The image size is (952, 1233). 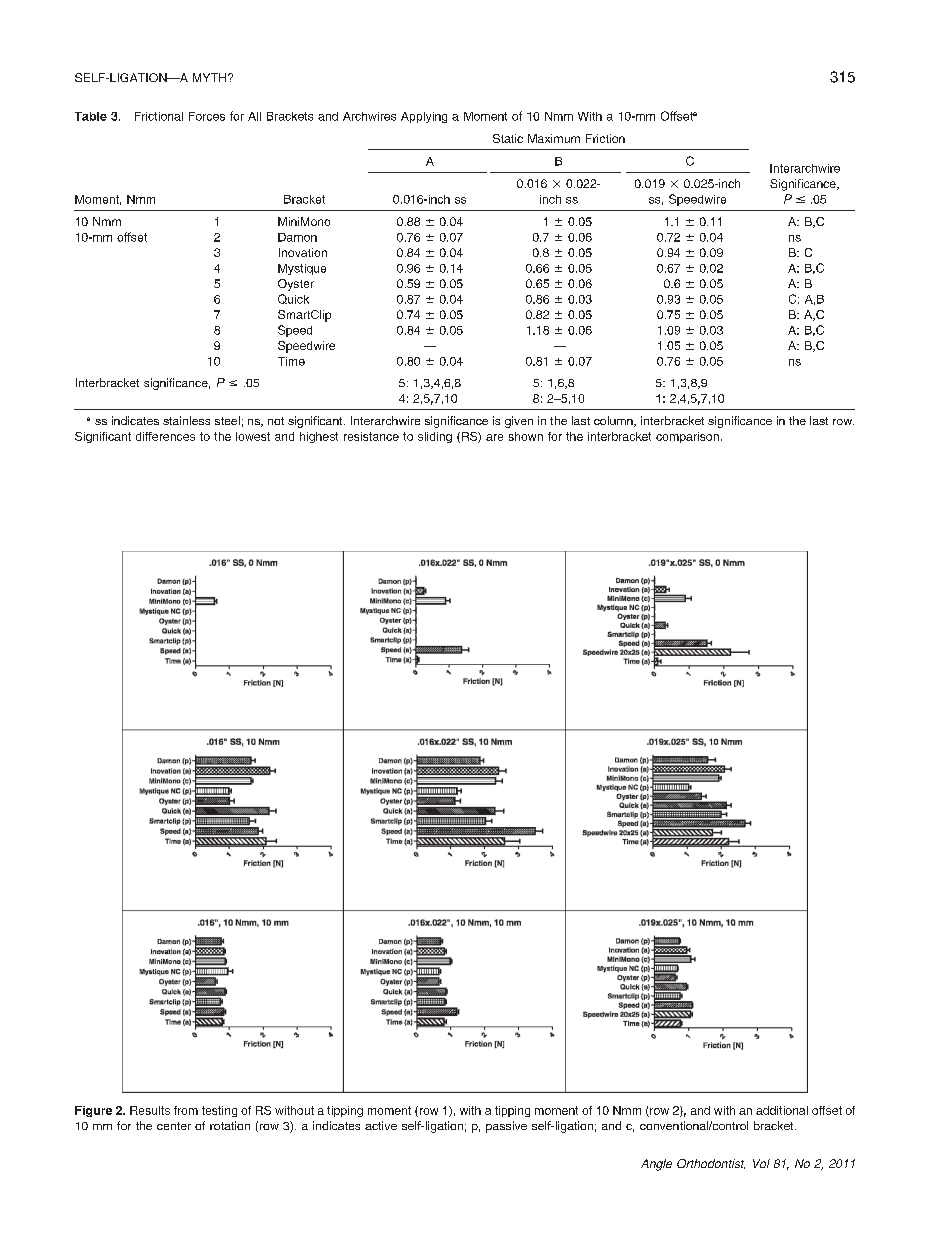 What do you see at coordinates (207, 116) in the screenshot?
I see `Forces` at bounding box center [207, 116].
